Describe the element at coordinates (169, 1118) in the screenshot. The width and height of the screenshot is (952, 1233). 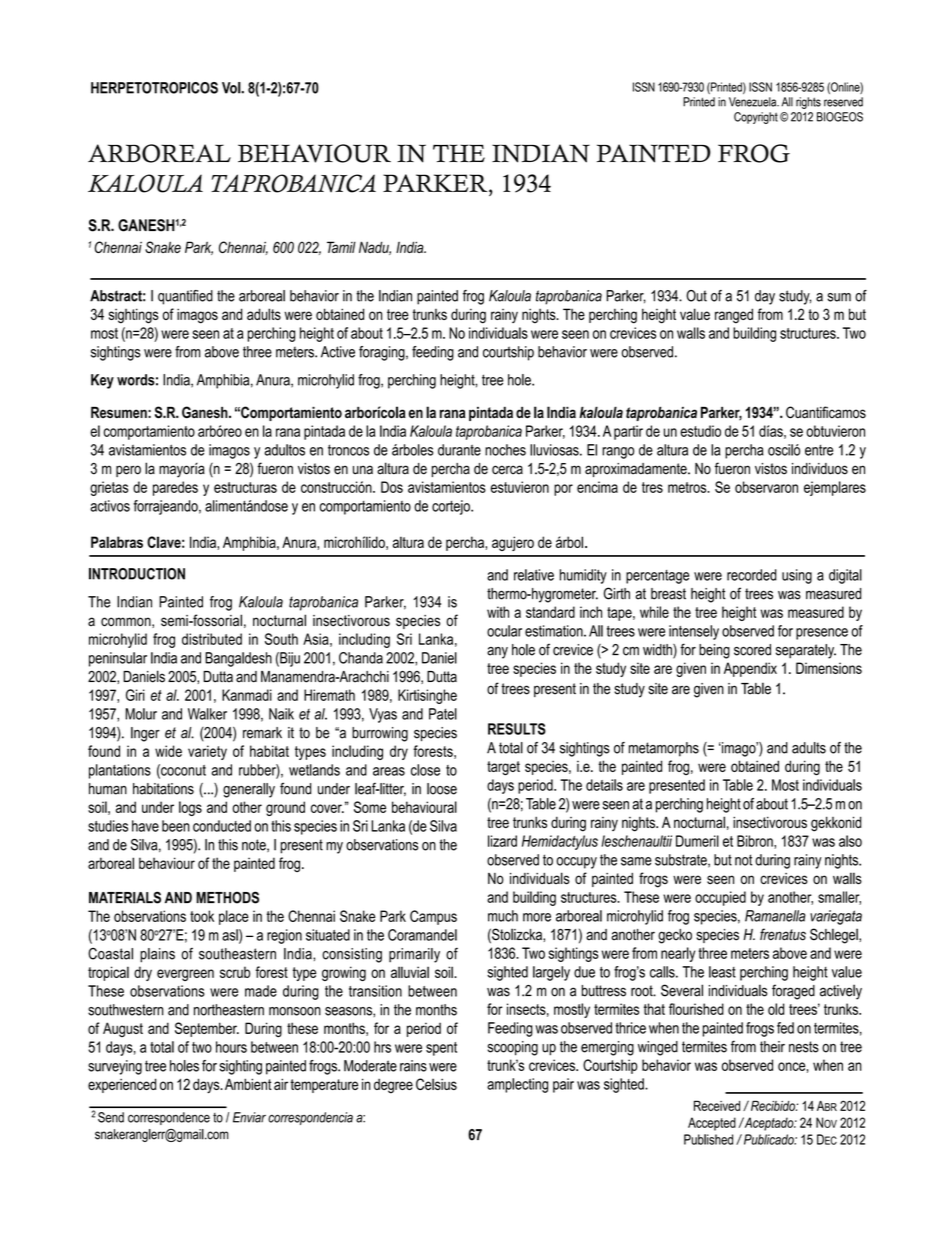
I see `correspondence` at that location.
